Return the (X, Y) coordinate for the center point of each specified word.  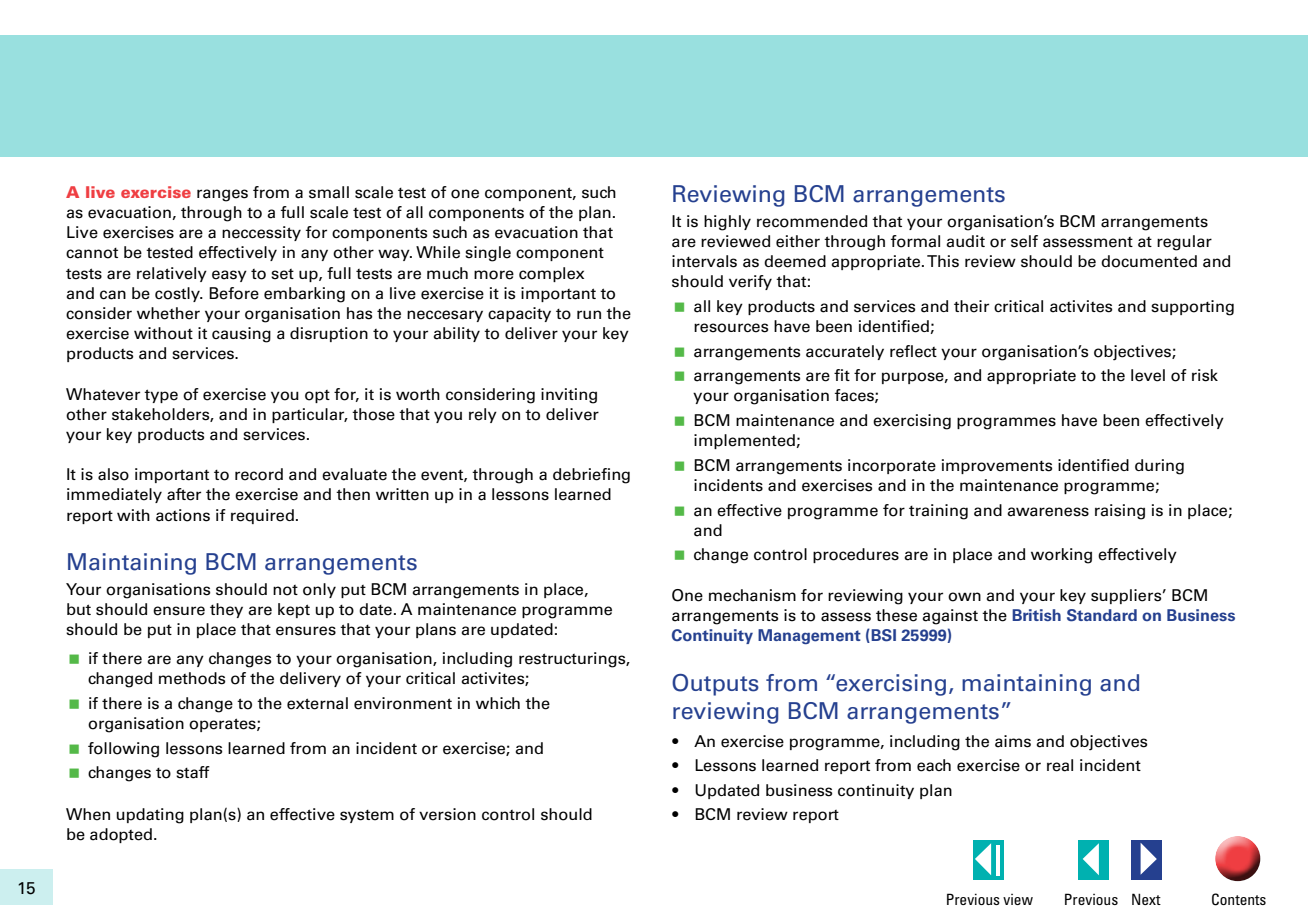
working (1061, 556)
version (447, 814)
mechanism (752, 595)
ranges (222, 195)
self (1024, 241)
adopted (121, 835)
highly (727, 223)
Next (1146, 899)
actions (183, 515)
